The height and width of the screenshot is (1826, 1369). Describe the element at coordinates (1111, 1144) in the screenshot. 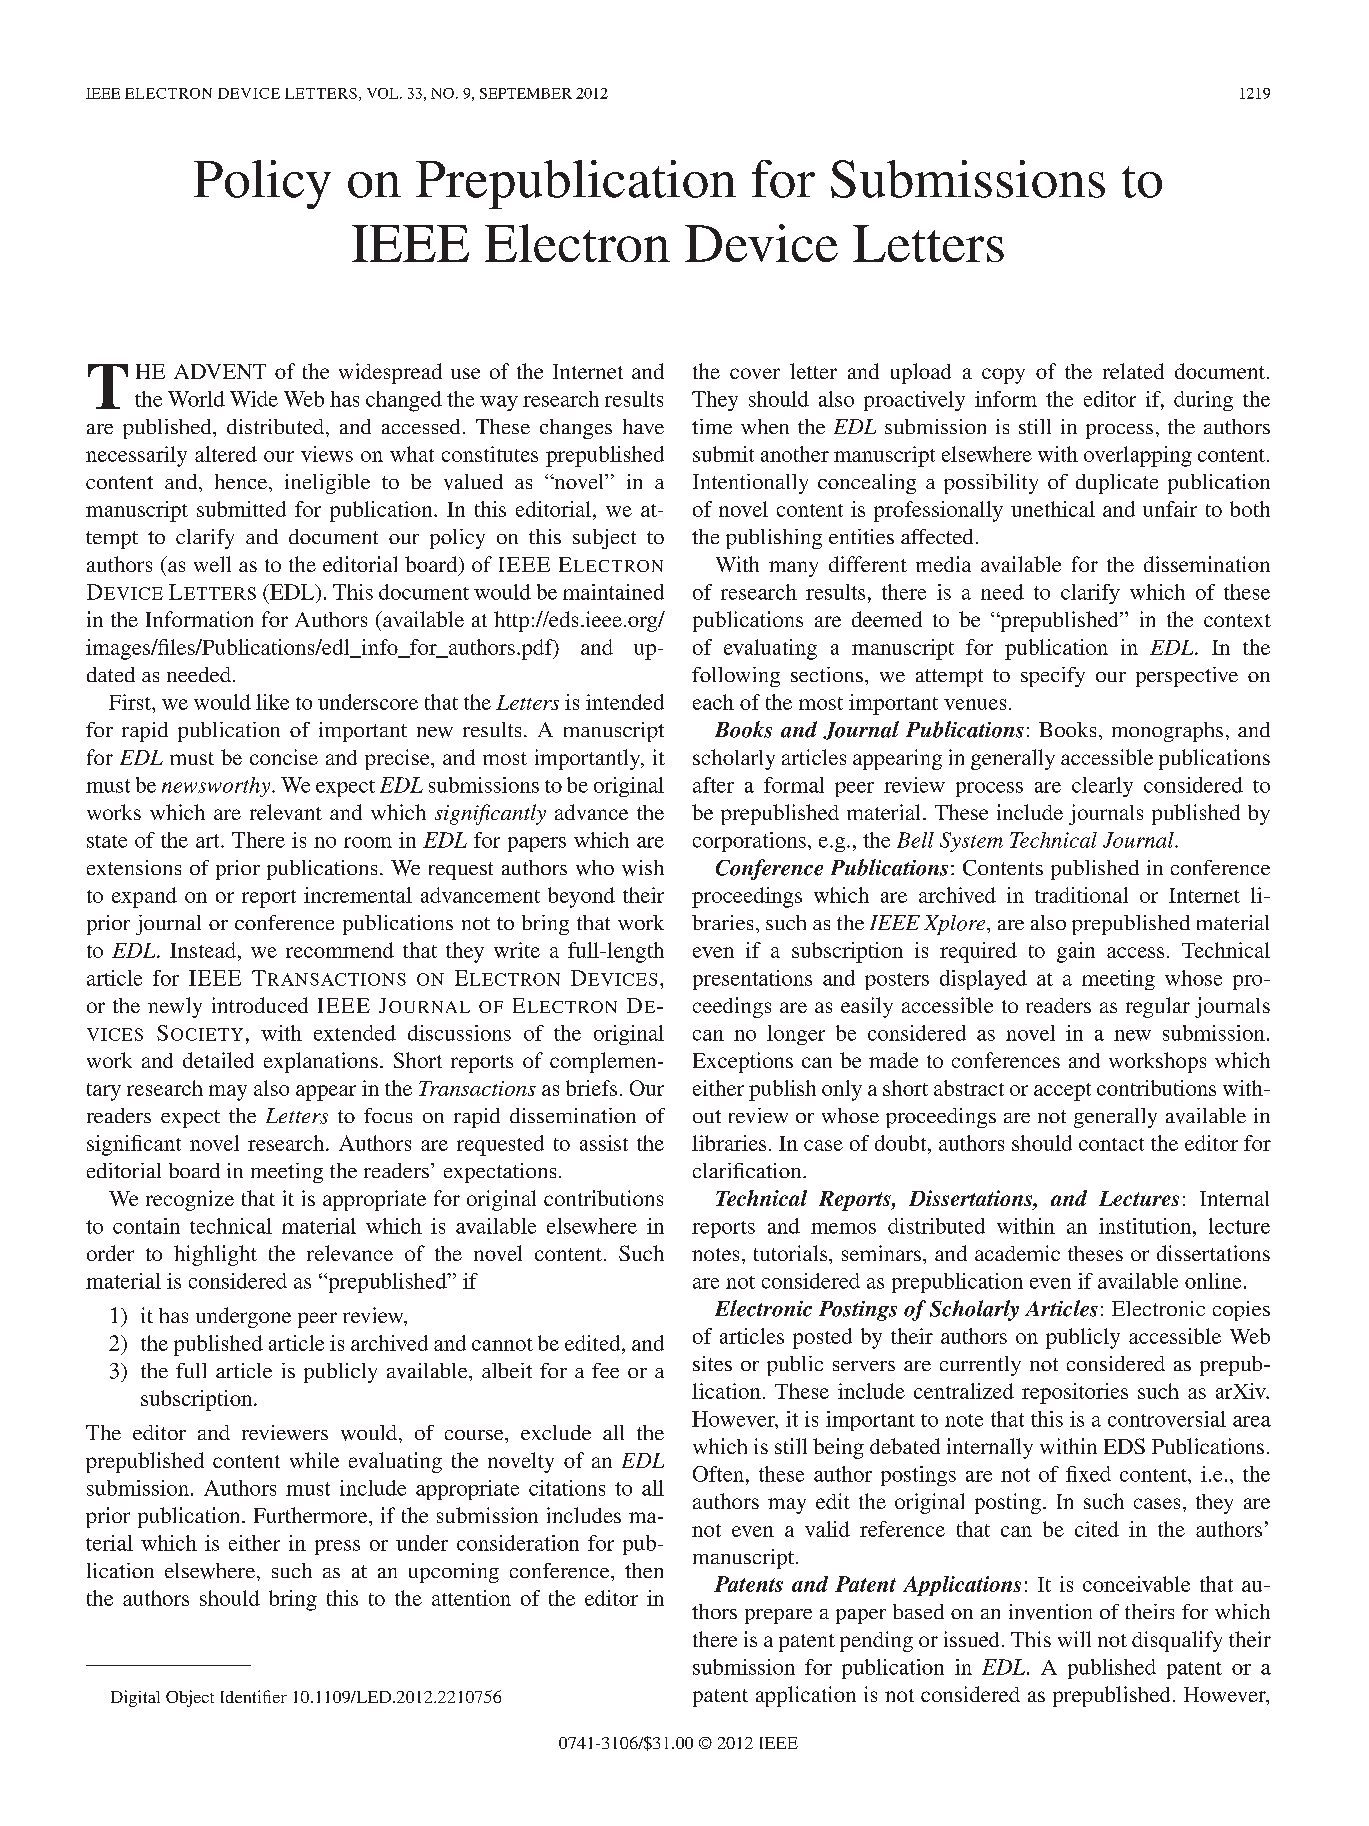

I see `contact` at that location.
